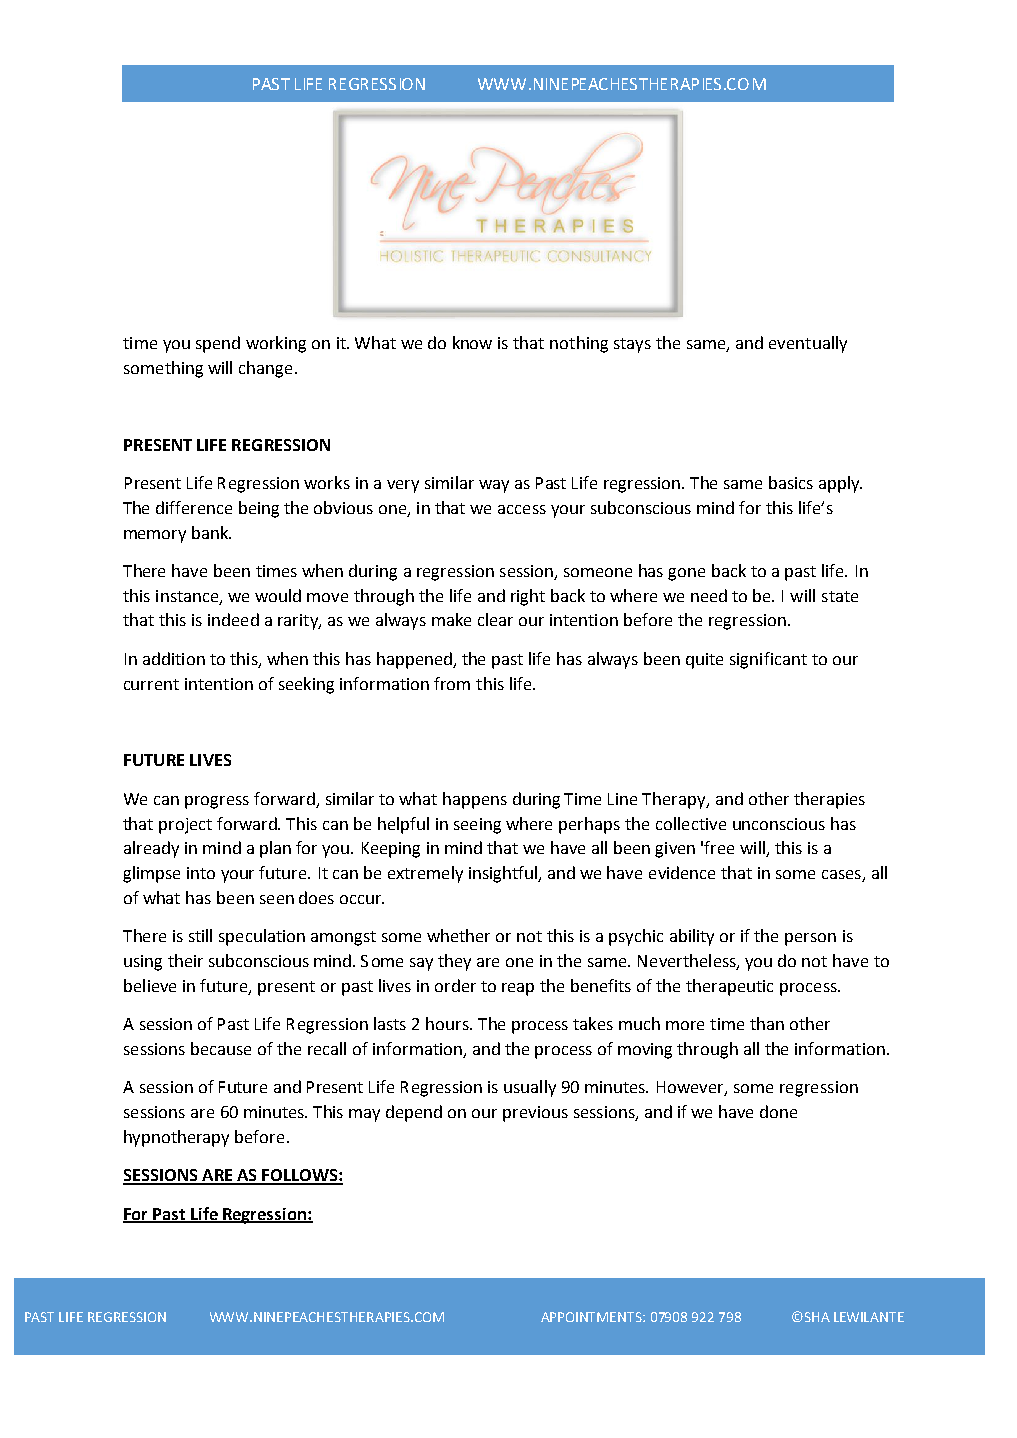 This document has width=1017, height=1438. I want to click on APPOINTMENTS, so click(592, 1317).
